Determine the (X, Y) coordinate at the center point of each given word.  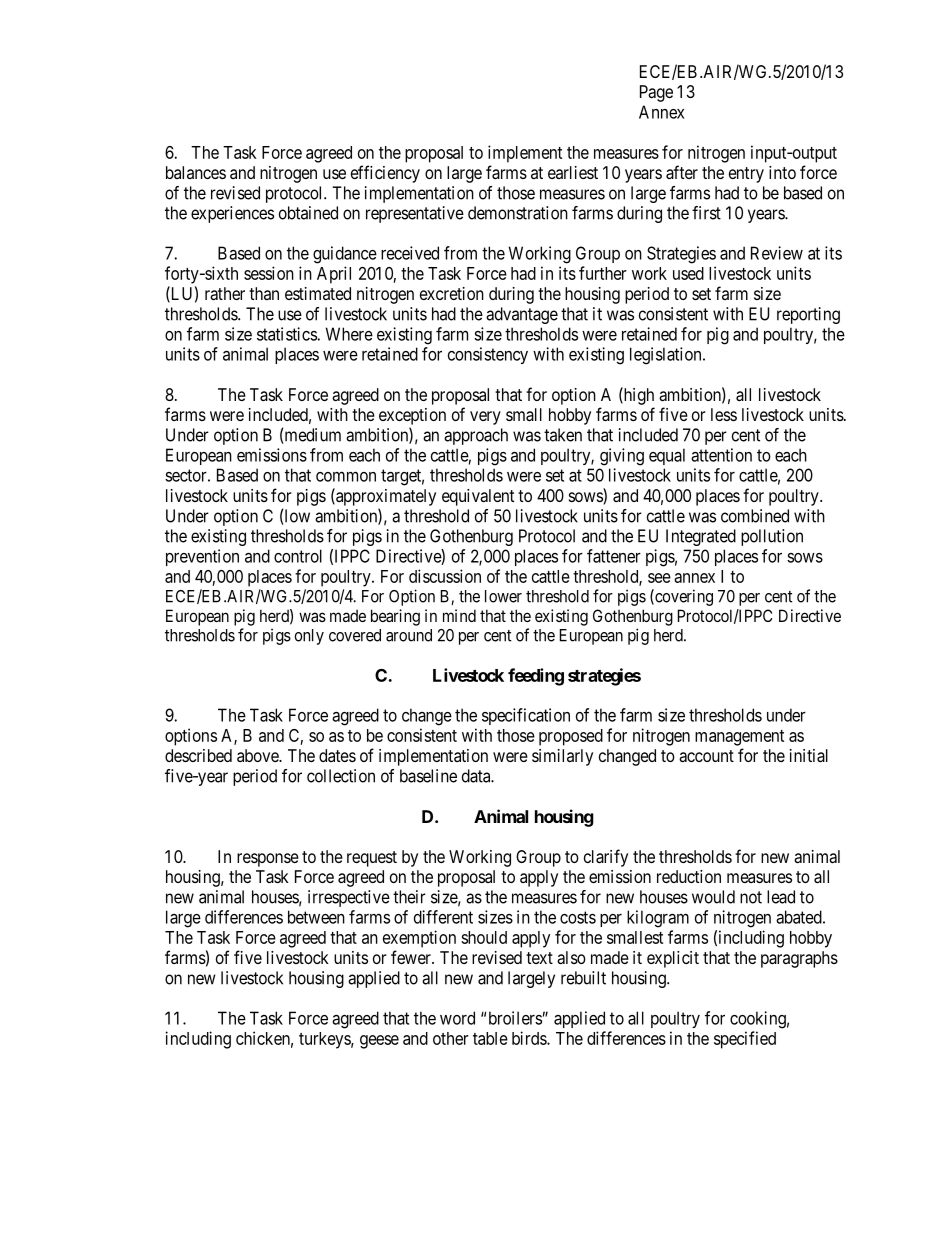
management (739, 738)
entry (746, 175)
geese (379, 1042)
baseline (428, 776)
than (264, 293)
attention (721, 455)
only (309, 637)
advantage (522, 315)
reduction (689, 876)
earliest (573, 172)
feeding (536, 677)
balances (196, 172)
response (268, 860)
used (688, 273)
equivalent (478, 497)
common (346, 476)
